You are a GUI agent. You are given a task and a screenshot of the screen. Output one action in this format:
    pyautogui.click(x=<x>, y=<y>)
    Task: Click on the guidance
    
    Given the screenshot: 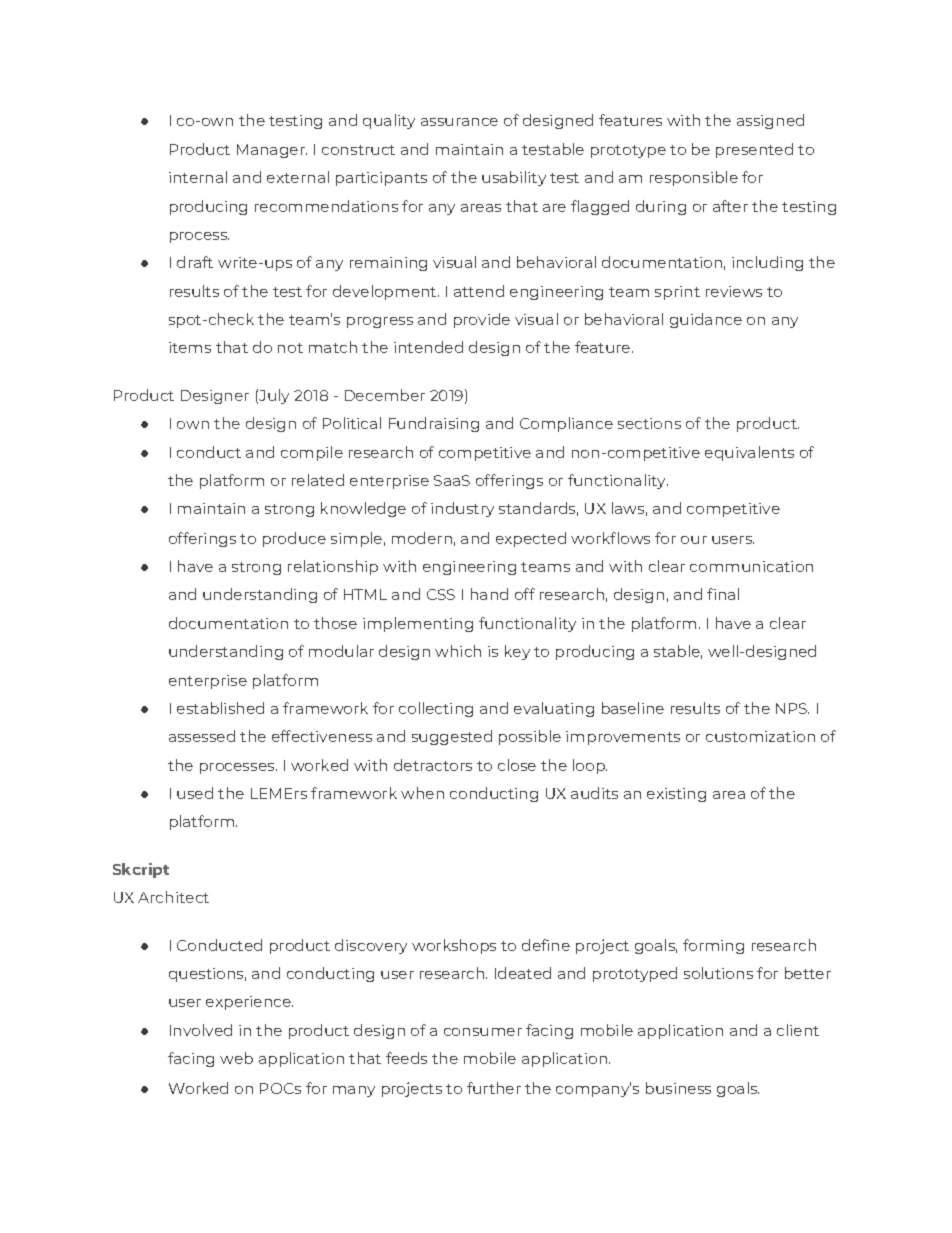 What is the action you would take?
    pyautogui.click(x=706, y=320)
